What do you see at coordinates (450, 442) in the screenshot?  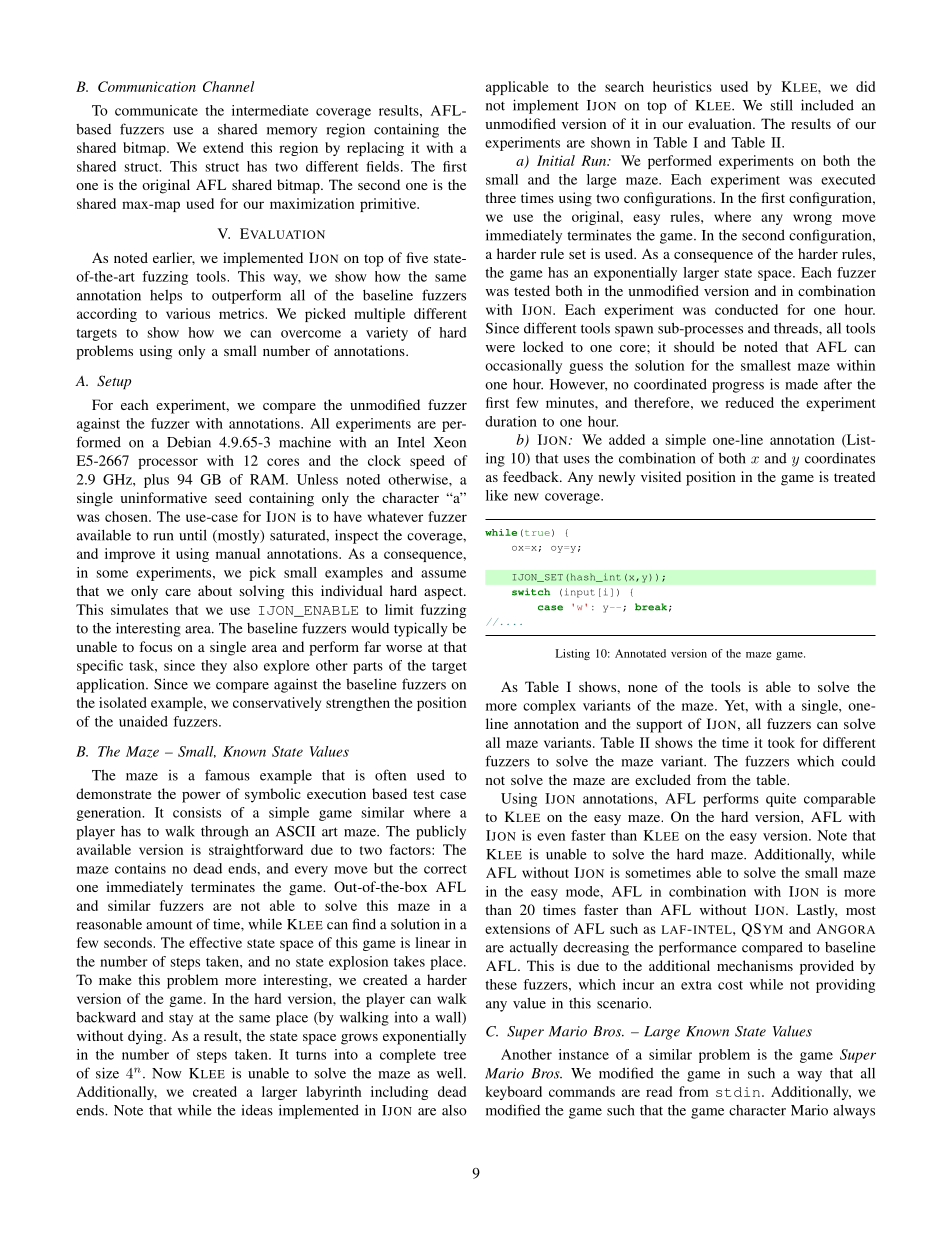 I see `Xeon` at bounding box center [450, 442].
